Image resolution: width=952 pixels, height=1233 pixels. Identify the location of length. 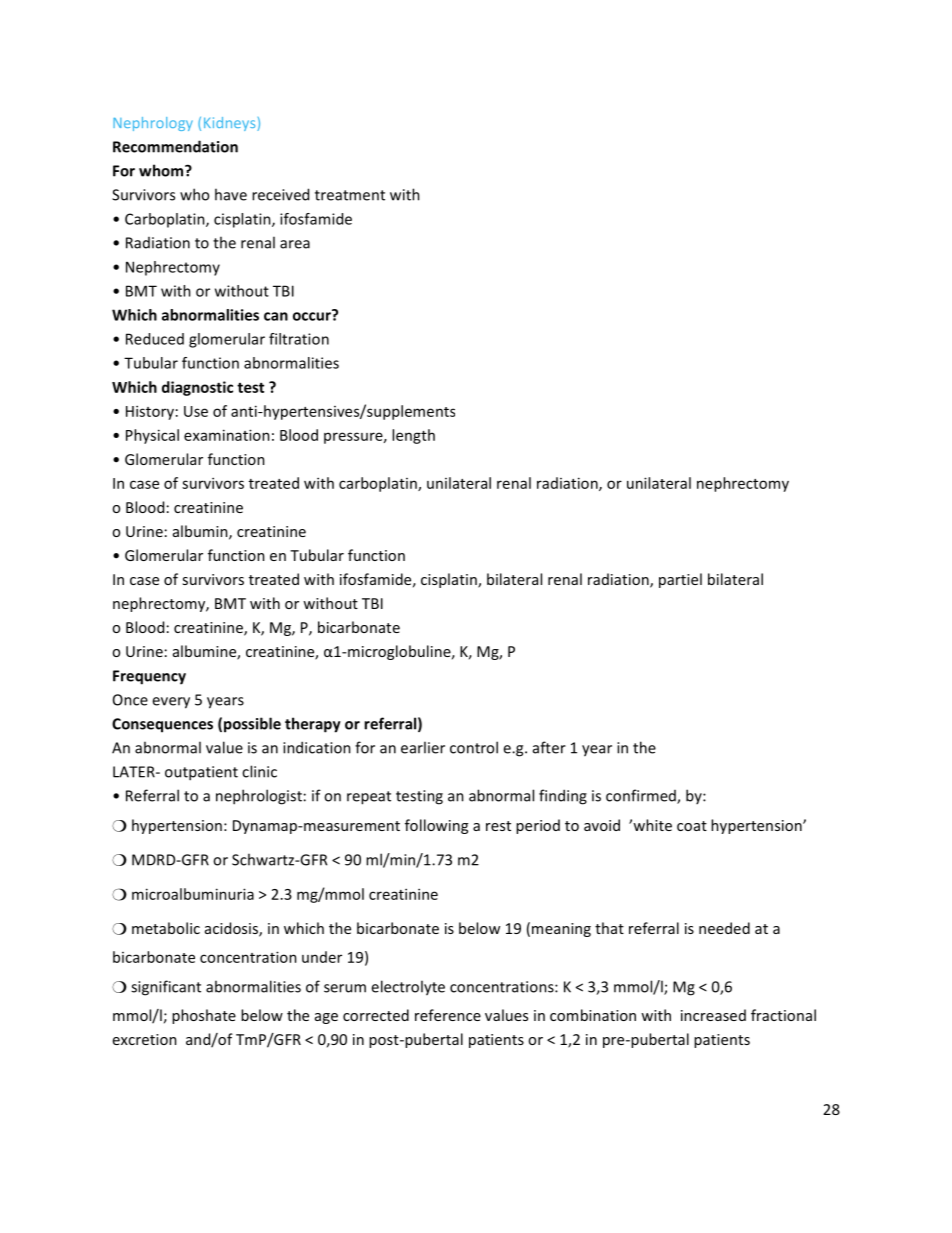
(413, 436).
